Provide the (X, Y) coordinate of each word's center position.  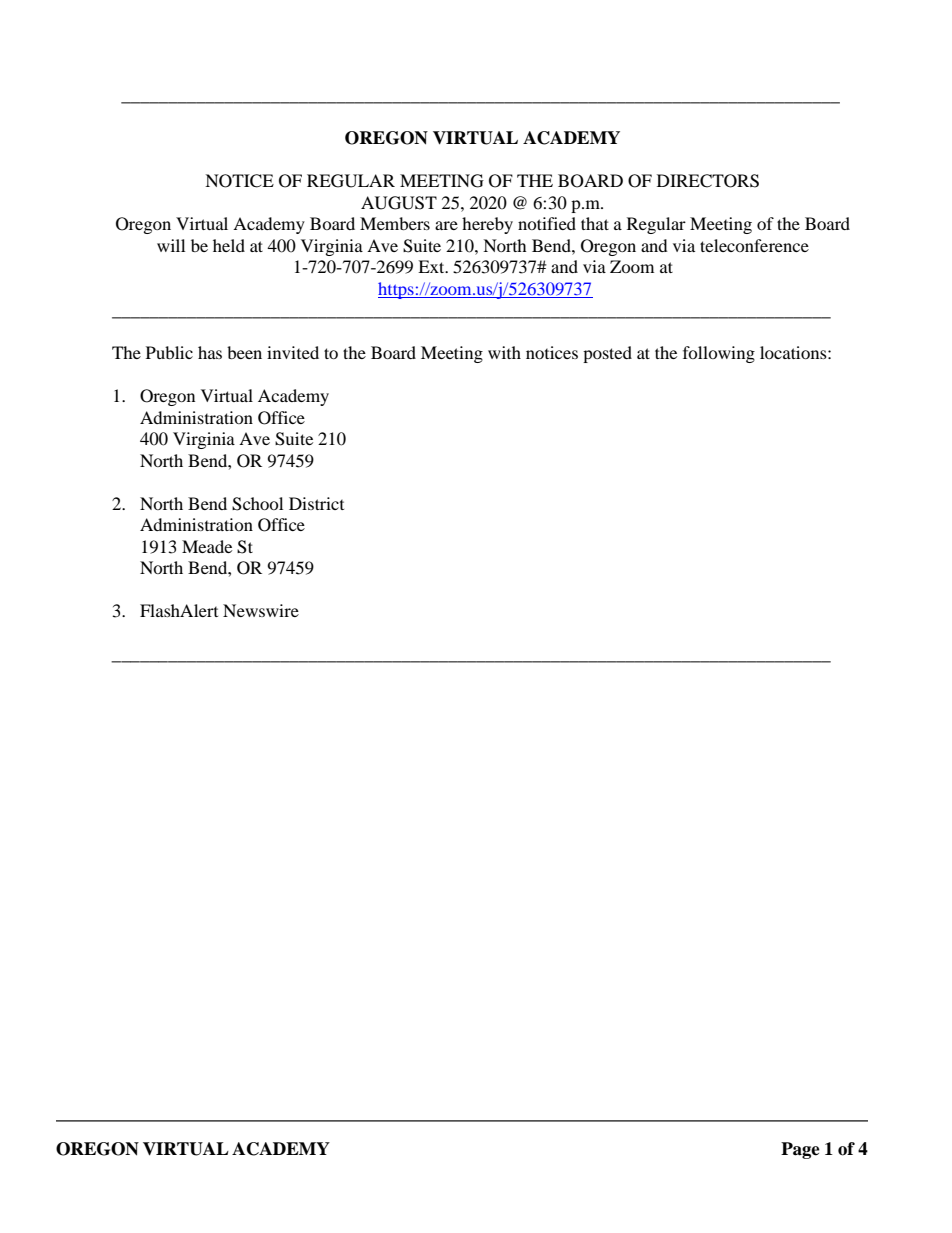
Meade (207, 546)
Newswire (261, 610)
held (229, 245)
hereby (487, 225)
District (316, 503)
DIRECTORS (708, 181)
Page (800, 1150)
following (719, 354)
